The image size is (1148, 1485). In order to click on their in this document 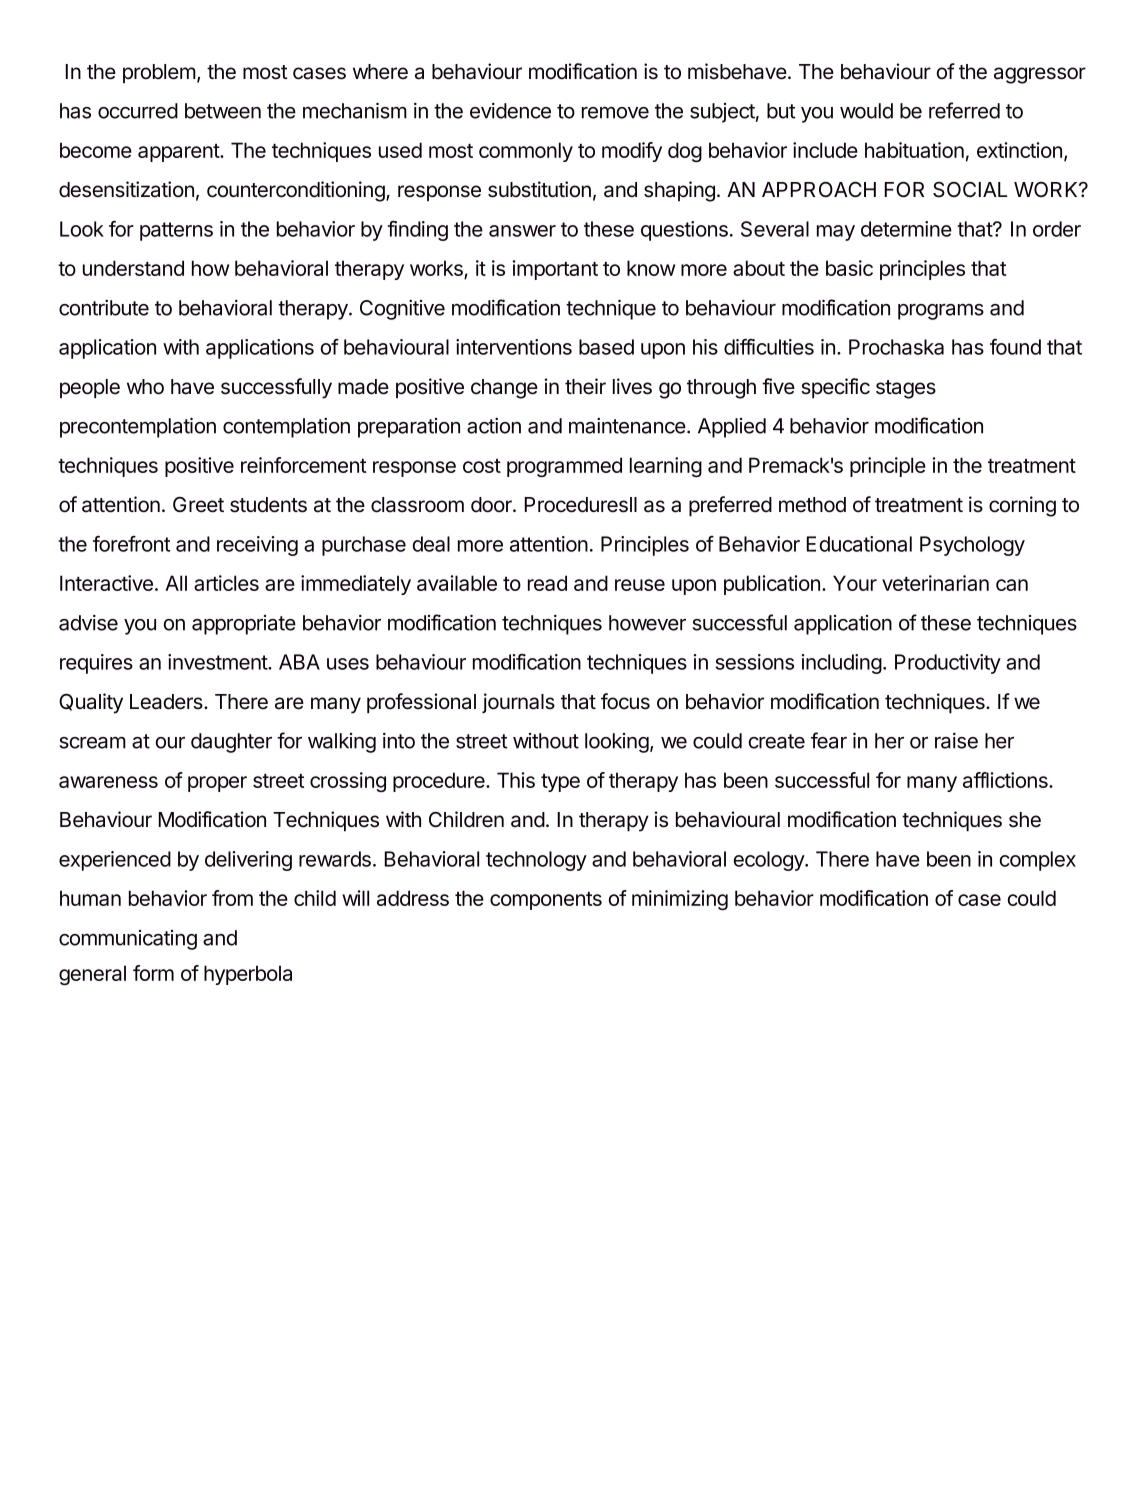, I will do `click(585, 386)`.
